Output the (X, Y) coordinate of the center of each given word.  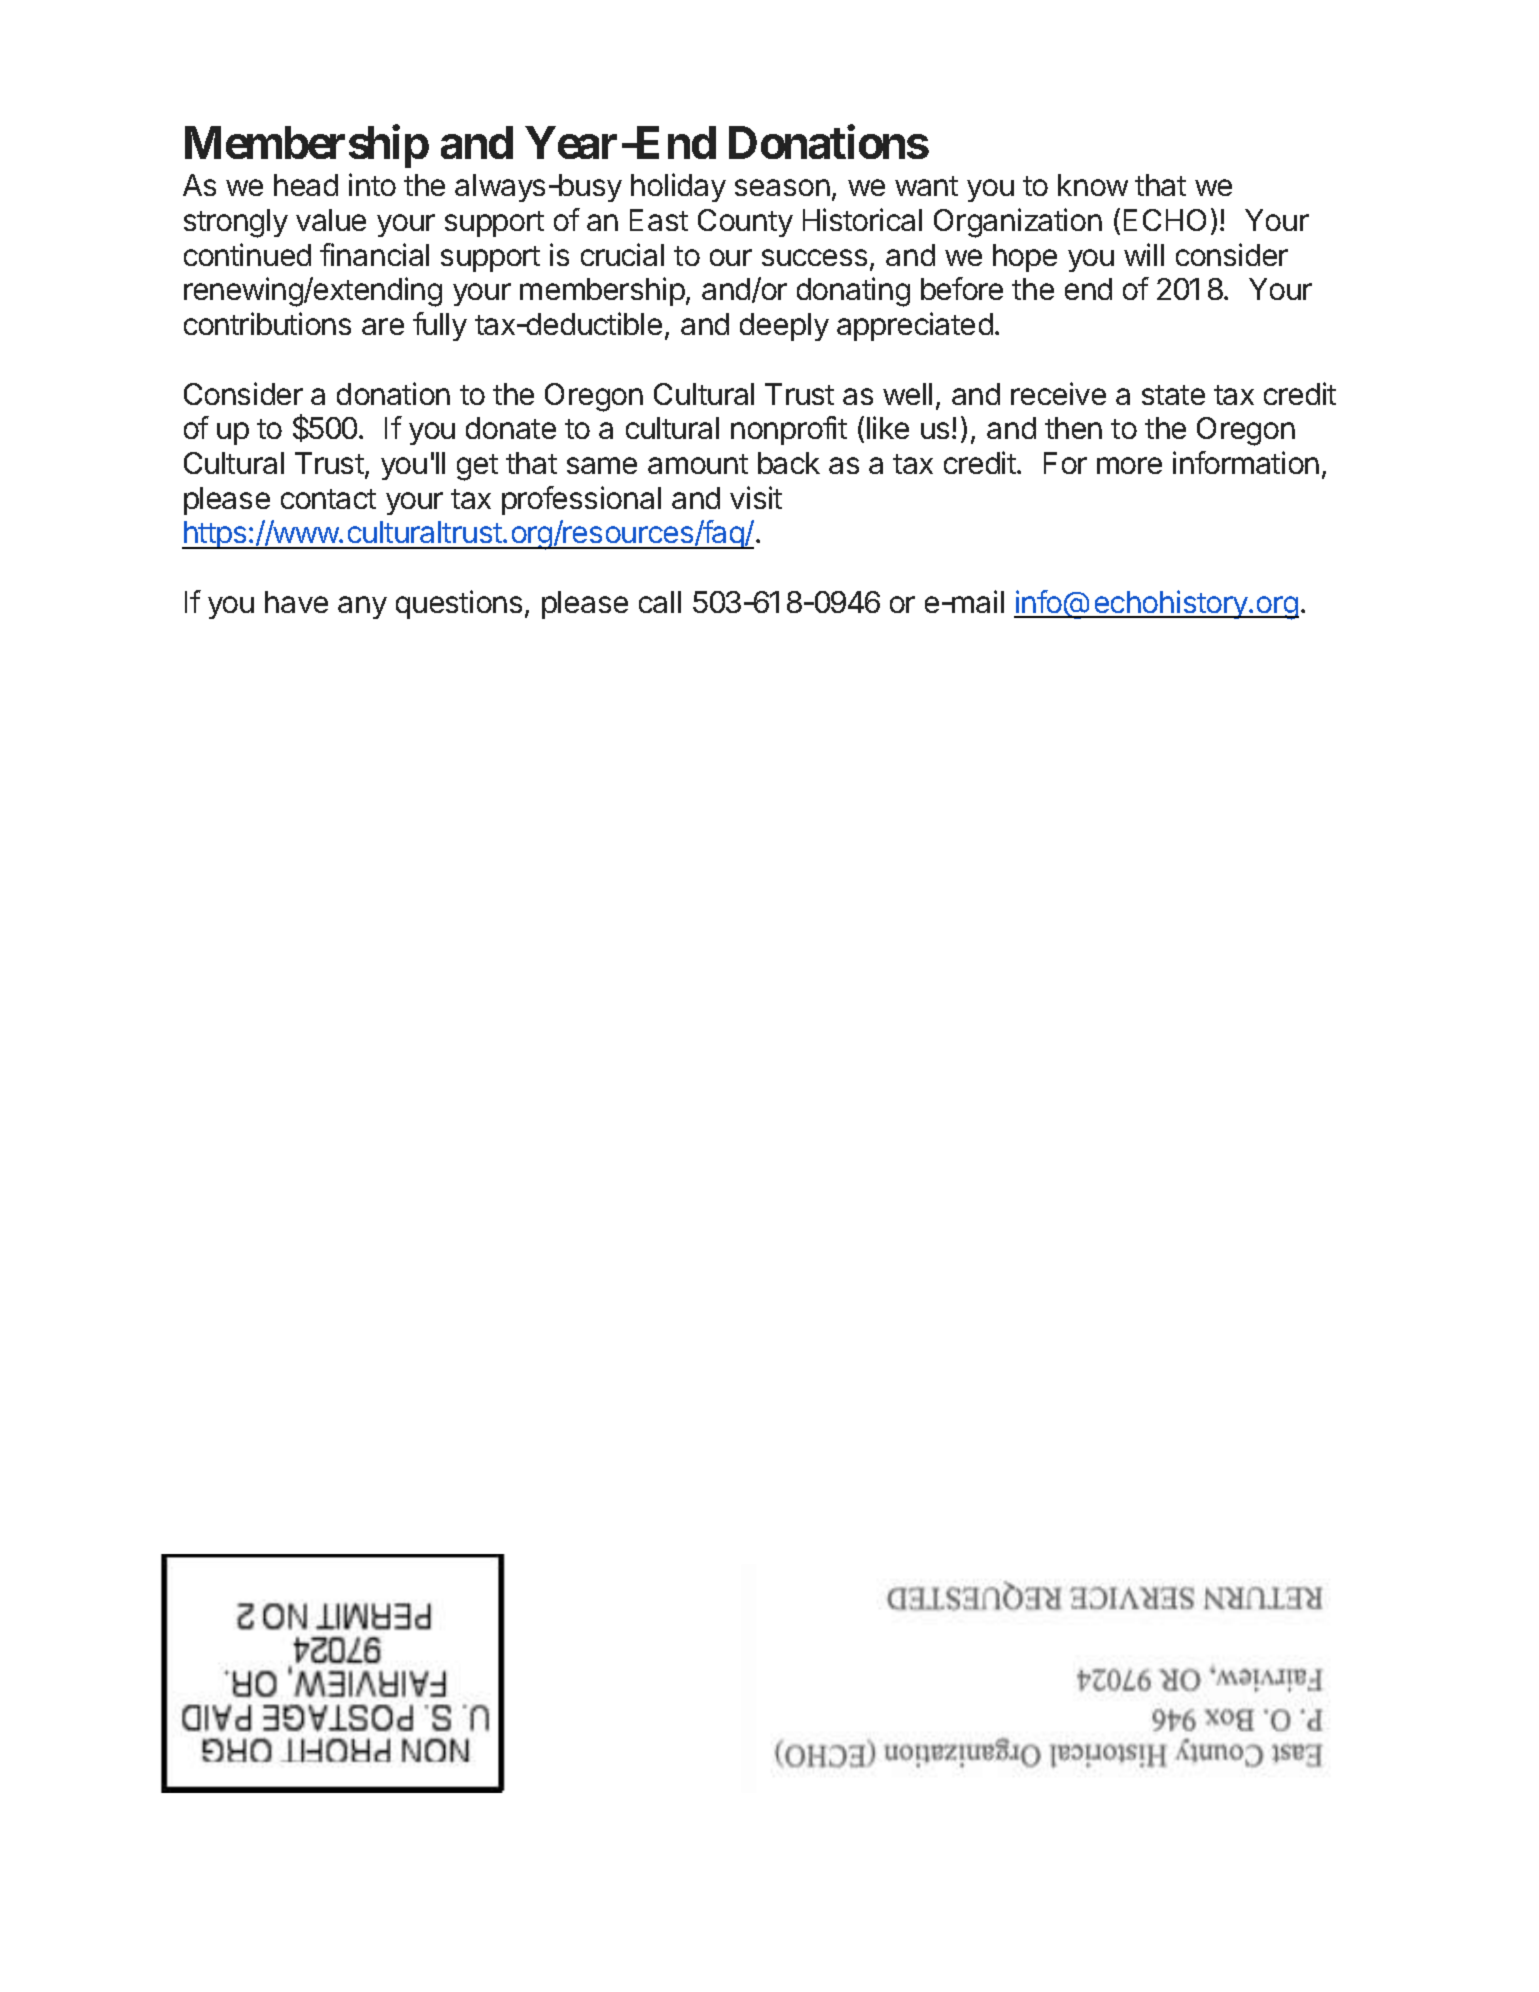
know (1093, 185)
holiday (678, 187)
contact (328, 499)
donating (853, 292)
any (362, 607)
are (383, 326)
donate (511, 428)
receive (1058, 393)
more (1129, 465)
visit (756, 497)
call (660, 602)
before (962, 288)
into (372, 184)
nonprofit (789, 430)
